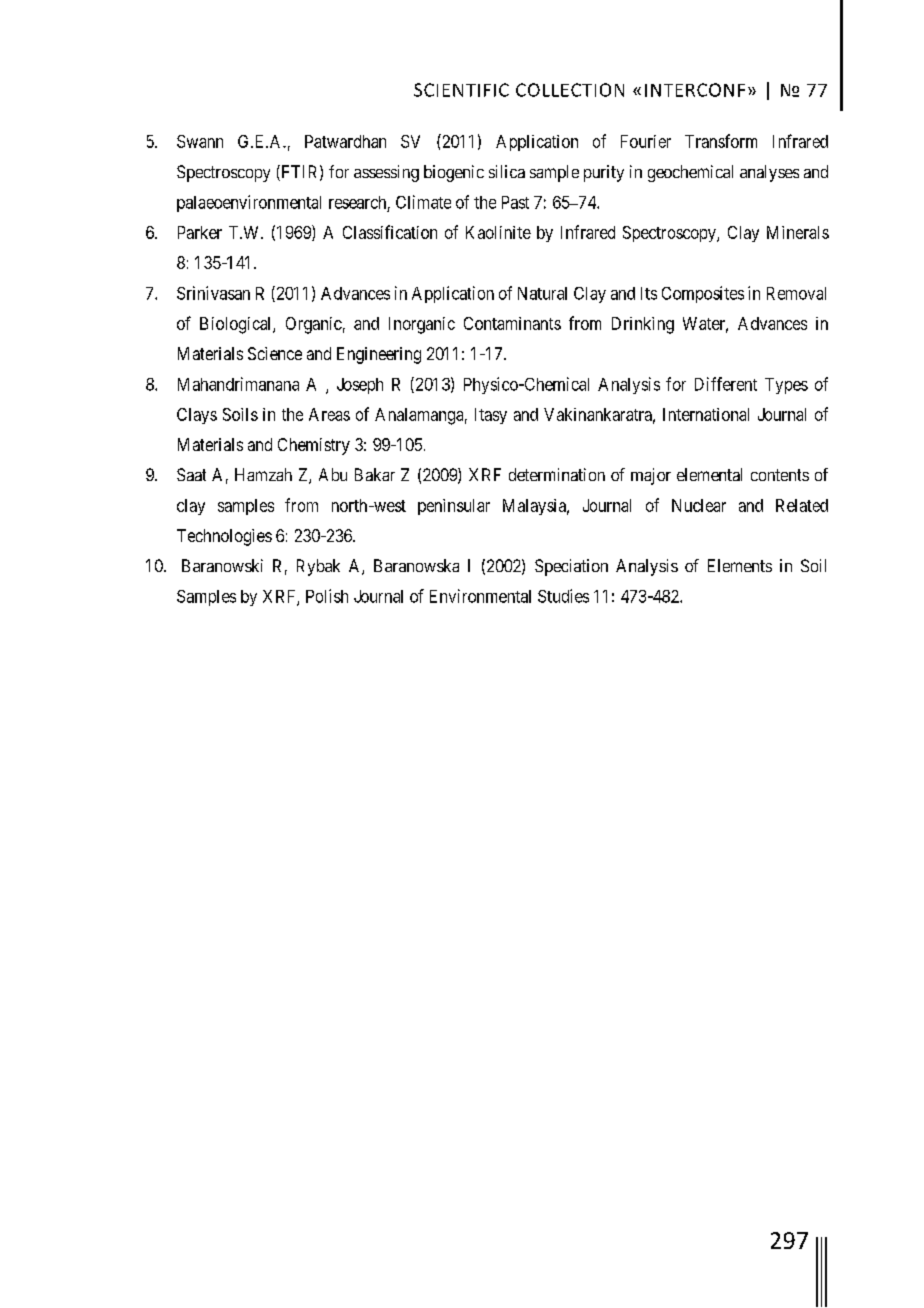 The height and width of the image is (1308, 924). I want to click on SCIENTIFIC, so click(461, 90).
